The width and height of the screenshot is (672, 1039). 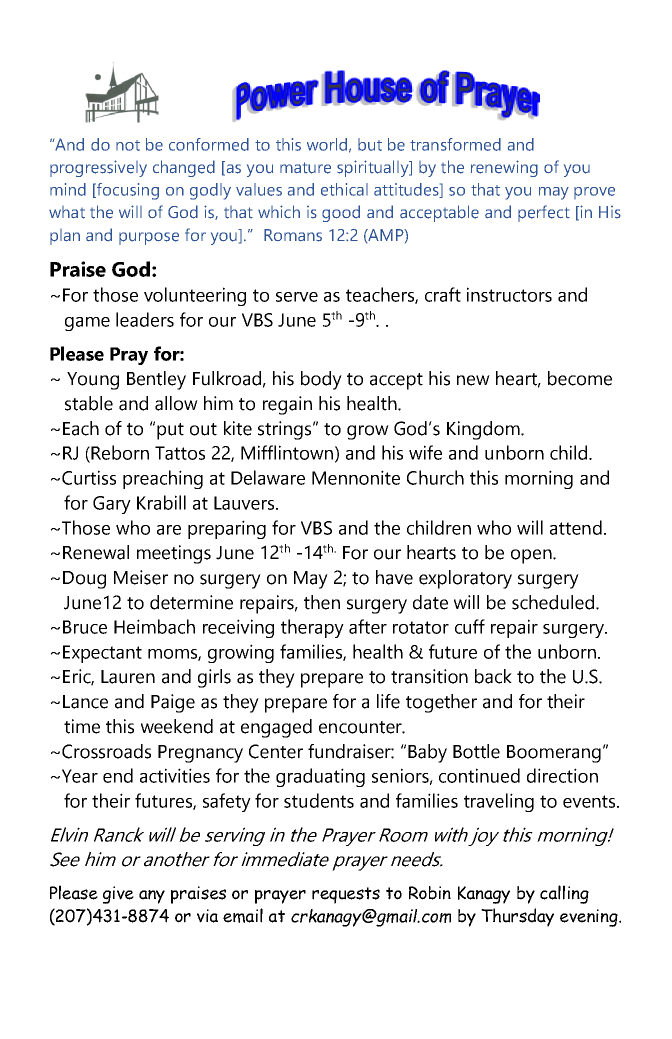 What do you see at coordinates (112, 505) in the screenshot?
I see `Gary` at bounding box center [112, 505].
